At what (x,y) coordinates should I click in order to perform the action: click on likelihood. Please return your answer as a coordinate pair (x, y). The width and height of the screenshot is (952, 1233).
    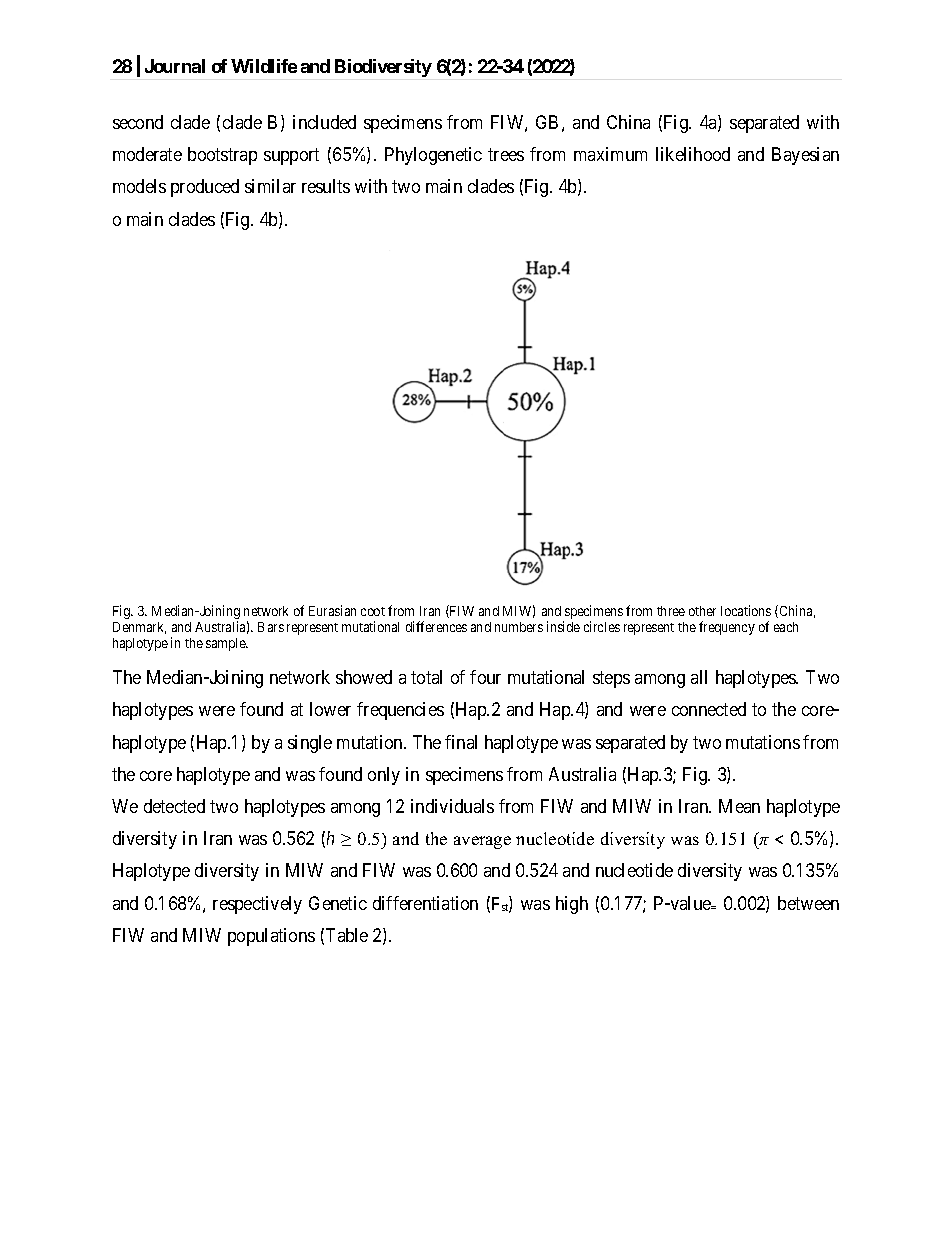
    Looking at the image, I should click on (693, 154).
